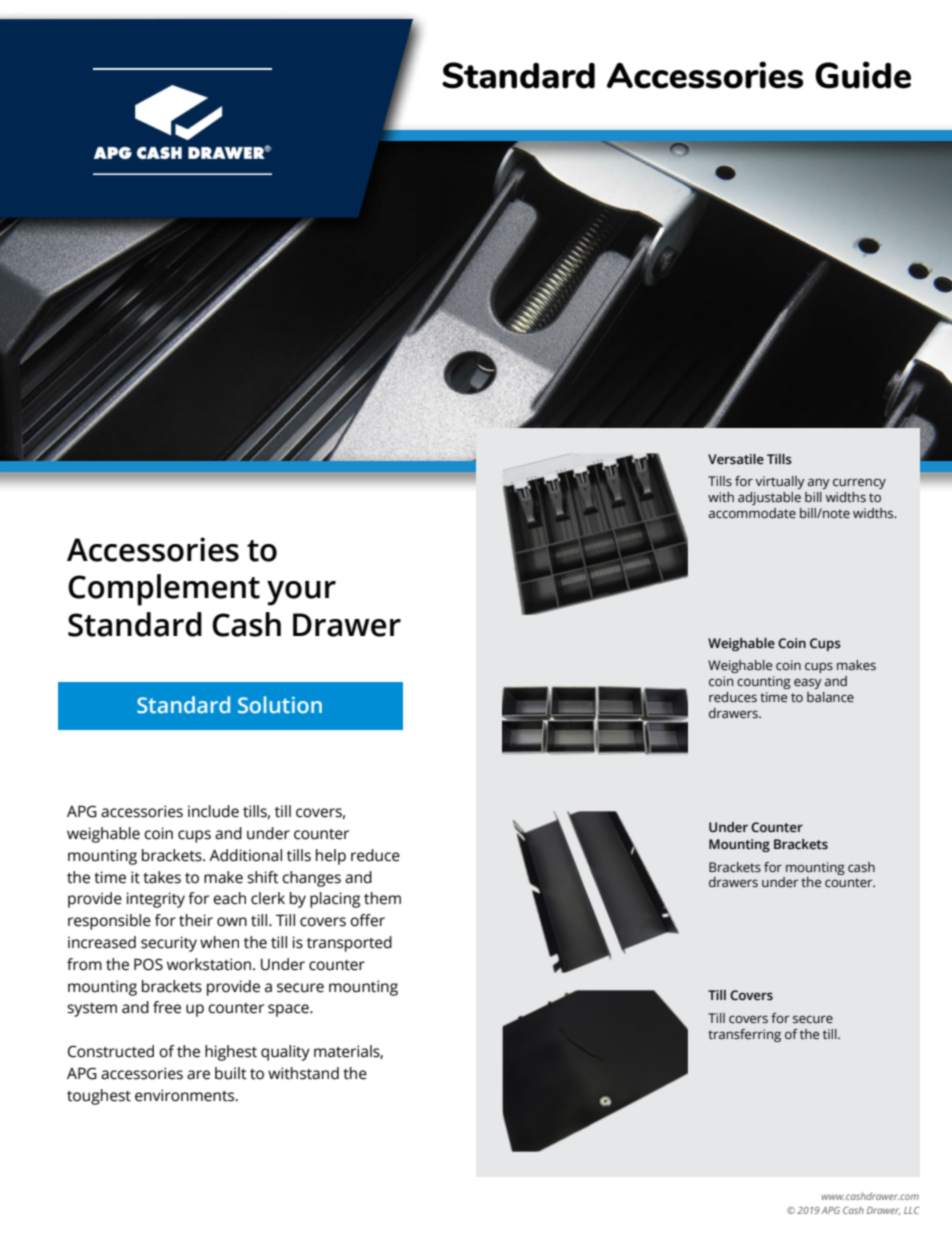 The width and height of the image is (952, 1233). What do you see at coordinates (301, 593) in the image?
I see `your` at bounding box center [301, 593].
